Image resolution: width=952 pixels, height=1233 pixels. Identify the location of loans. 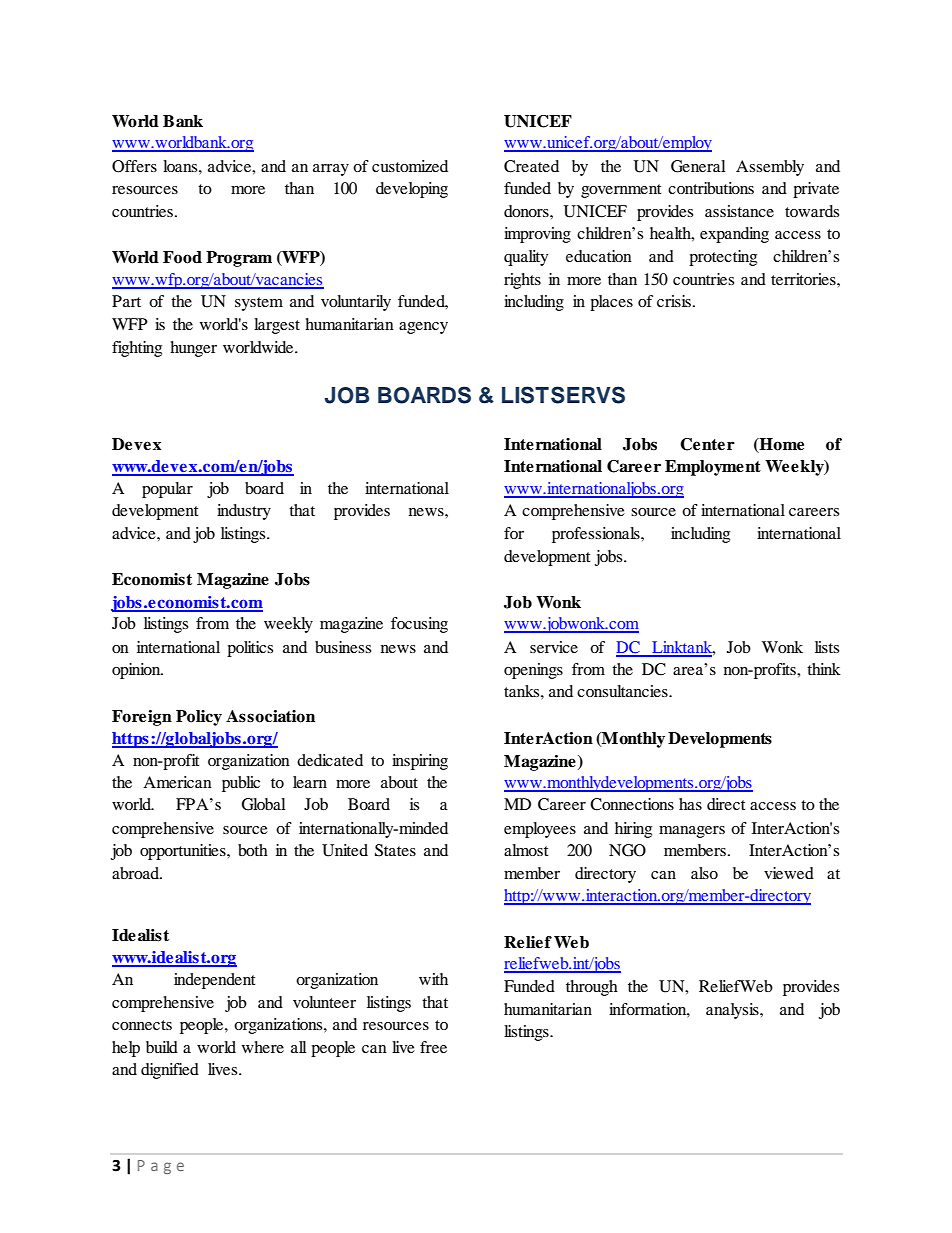
(181, 166).
